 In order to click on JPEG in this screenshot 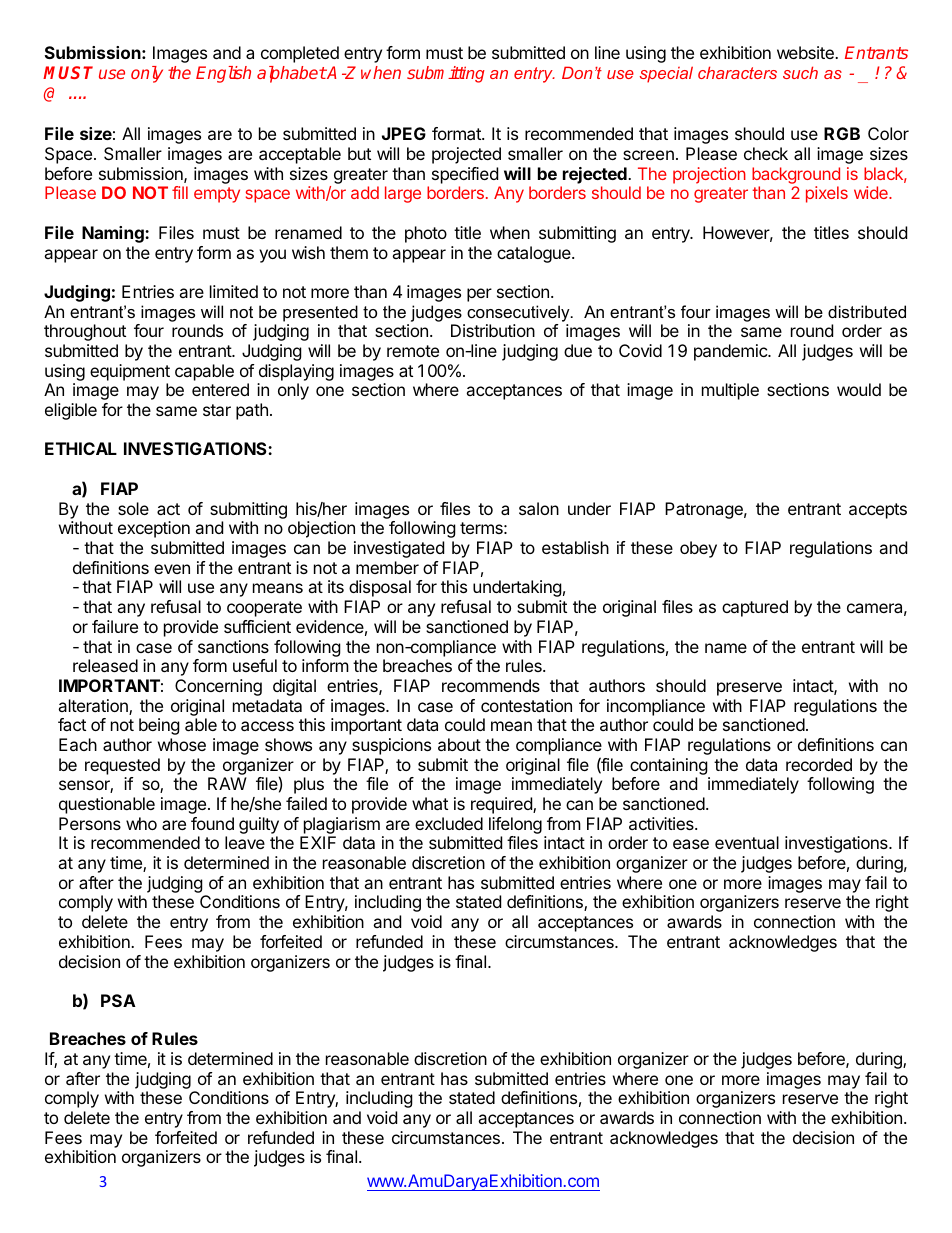, I will do `click(404, 133)`.
